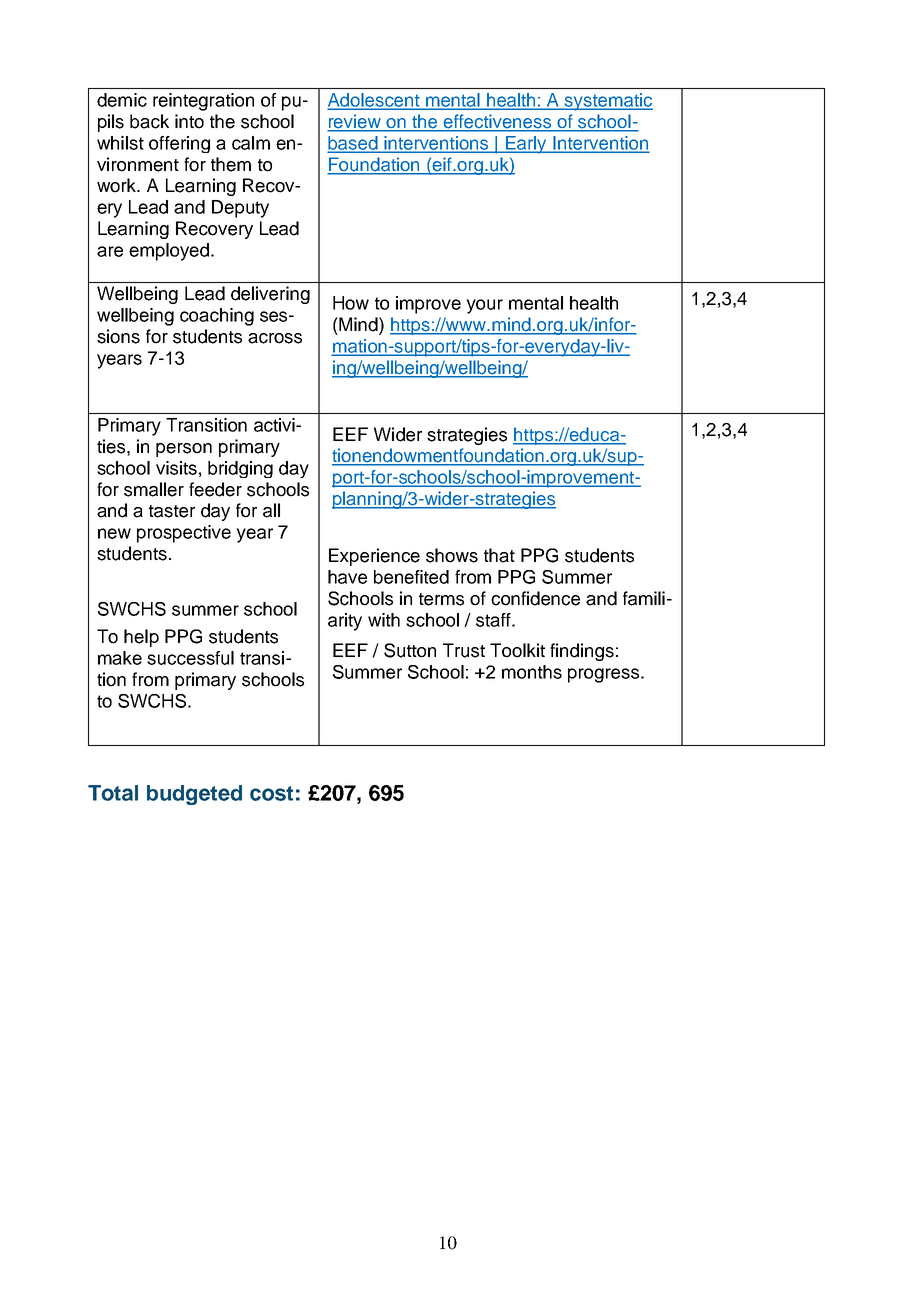 The height and width of the screenshot is (1308, 924). Describe the element at coordinates (355, 122) in the screenshot. I see `review` at that location.
